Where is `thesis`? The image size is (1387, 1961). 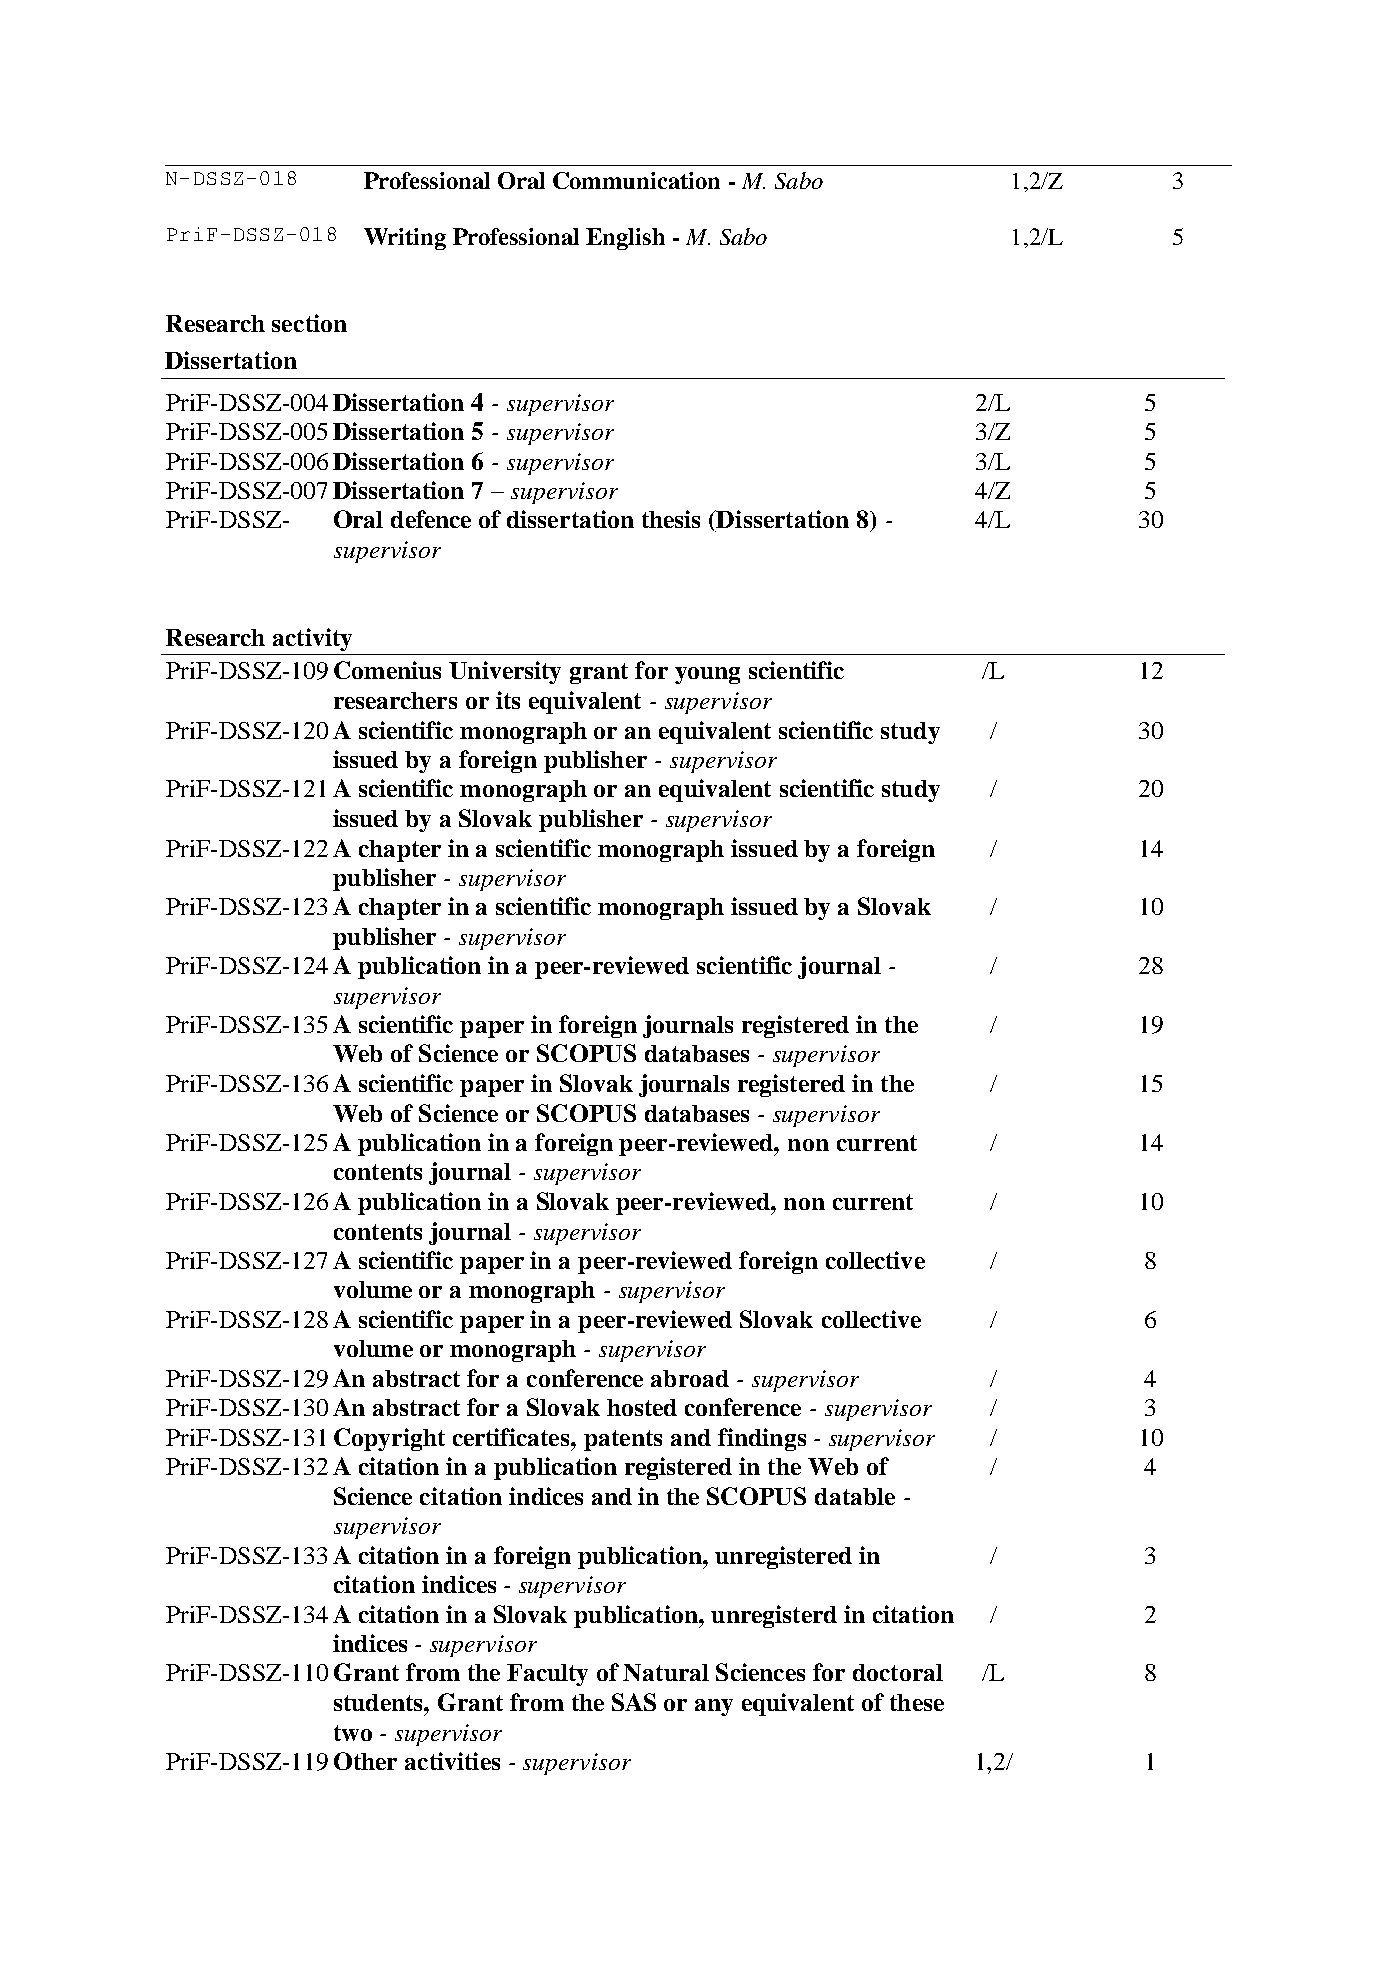
thesis is located at coordinates (671, 519).
